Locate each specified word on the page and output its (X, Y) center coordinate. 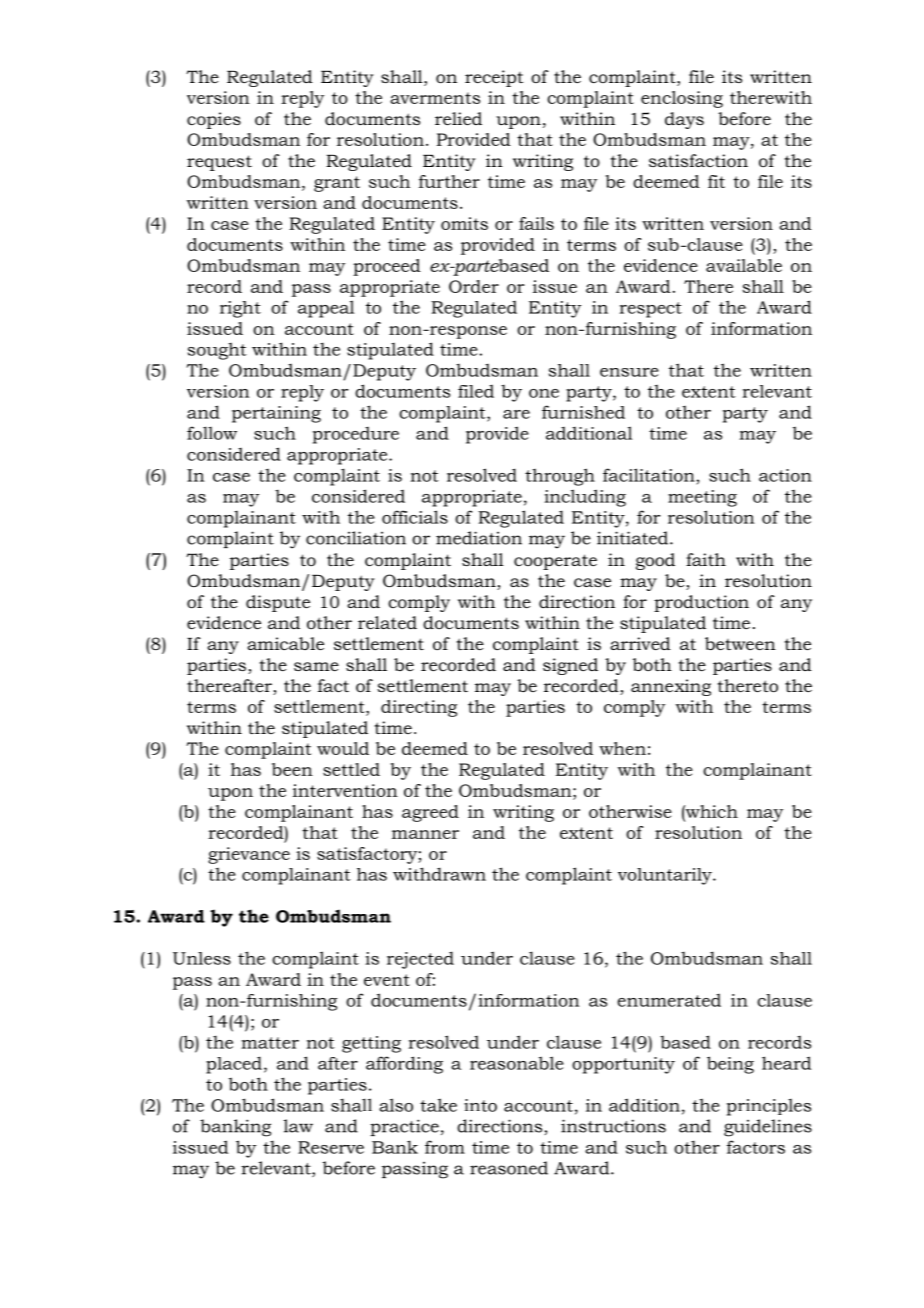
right (240, 309)
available (744, 265)
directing (419, 708)
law (298, 1126)
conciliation (356, 538)
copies (214, 120)
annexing (671, 687)
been (292, 769)
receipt (494, 78)
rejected (420, 960)
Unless (202, 958)
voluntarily (666, 876)
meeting (702, 498)
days (684, 120)
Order (474, 286)
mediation (479, 538)
